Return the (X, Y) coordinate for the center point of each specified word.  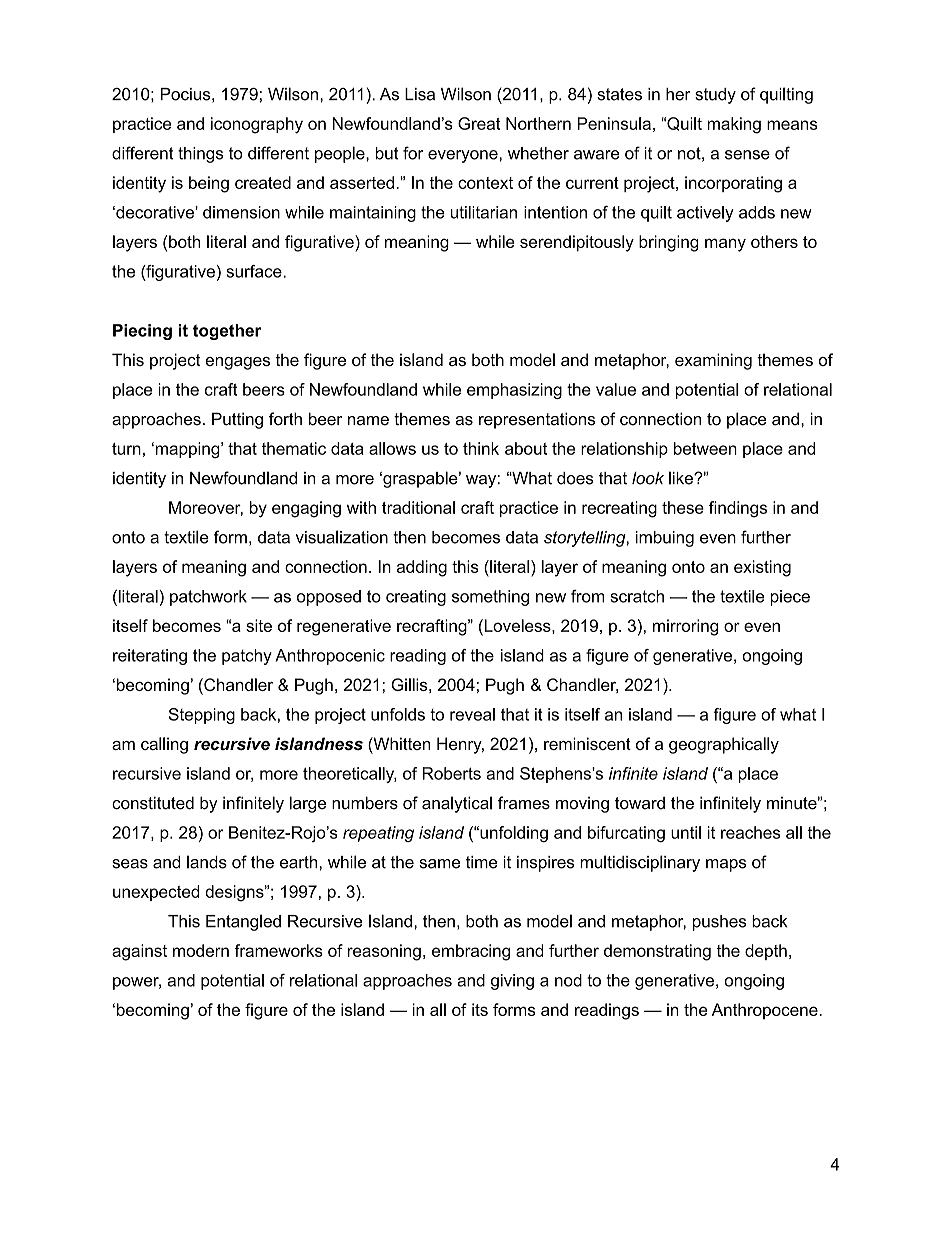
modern (201, 950)
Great (479, 123)
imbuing (665, 539)
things (200, 155)
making (734, 125)
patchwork (208, 598)
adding (422, 568)
